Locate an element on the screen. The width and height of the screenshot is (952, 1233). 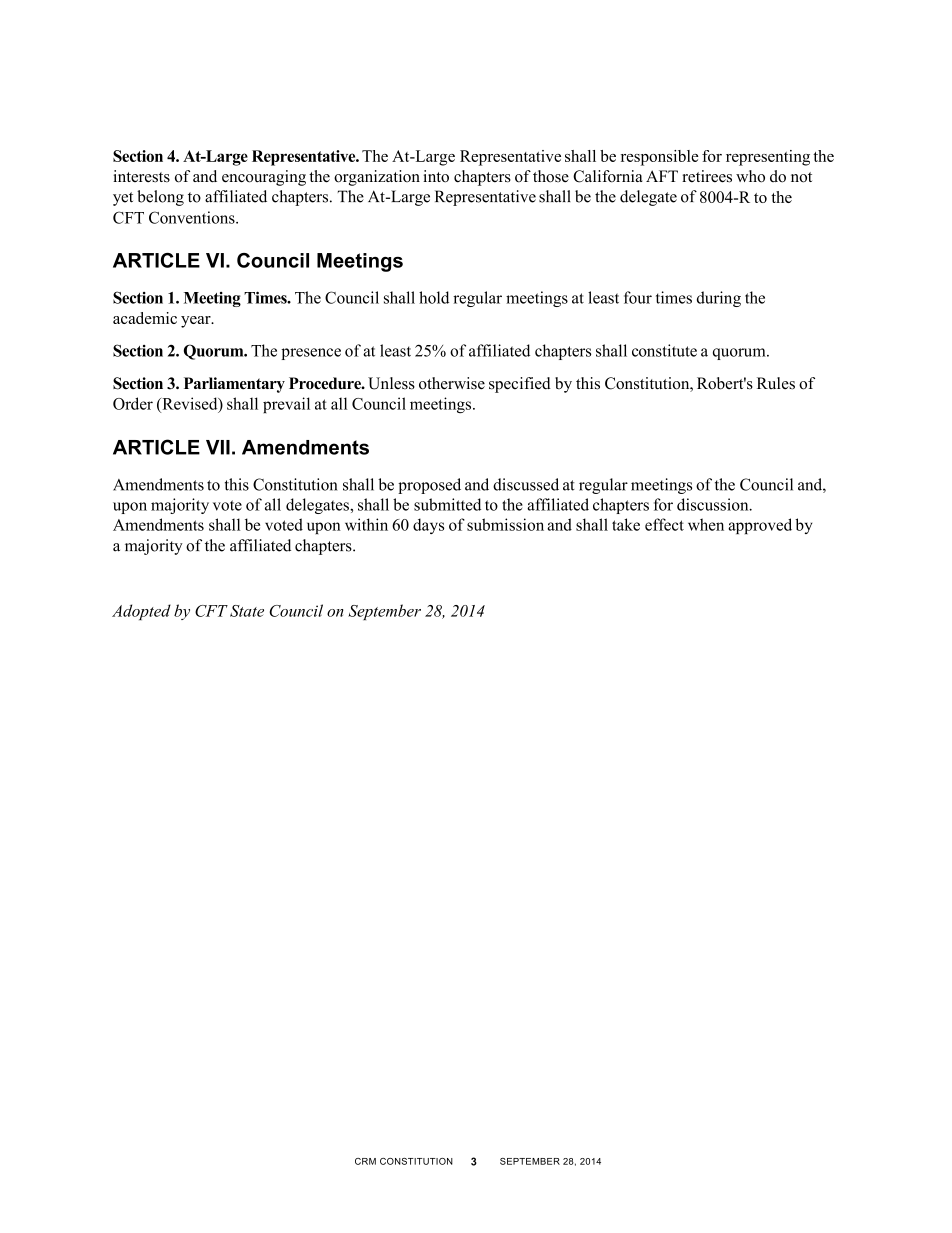
approved is located at coordinates (760, 526).
